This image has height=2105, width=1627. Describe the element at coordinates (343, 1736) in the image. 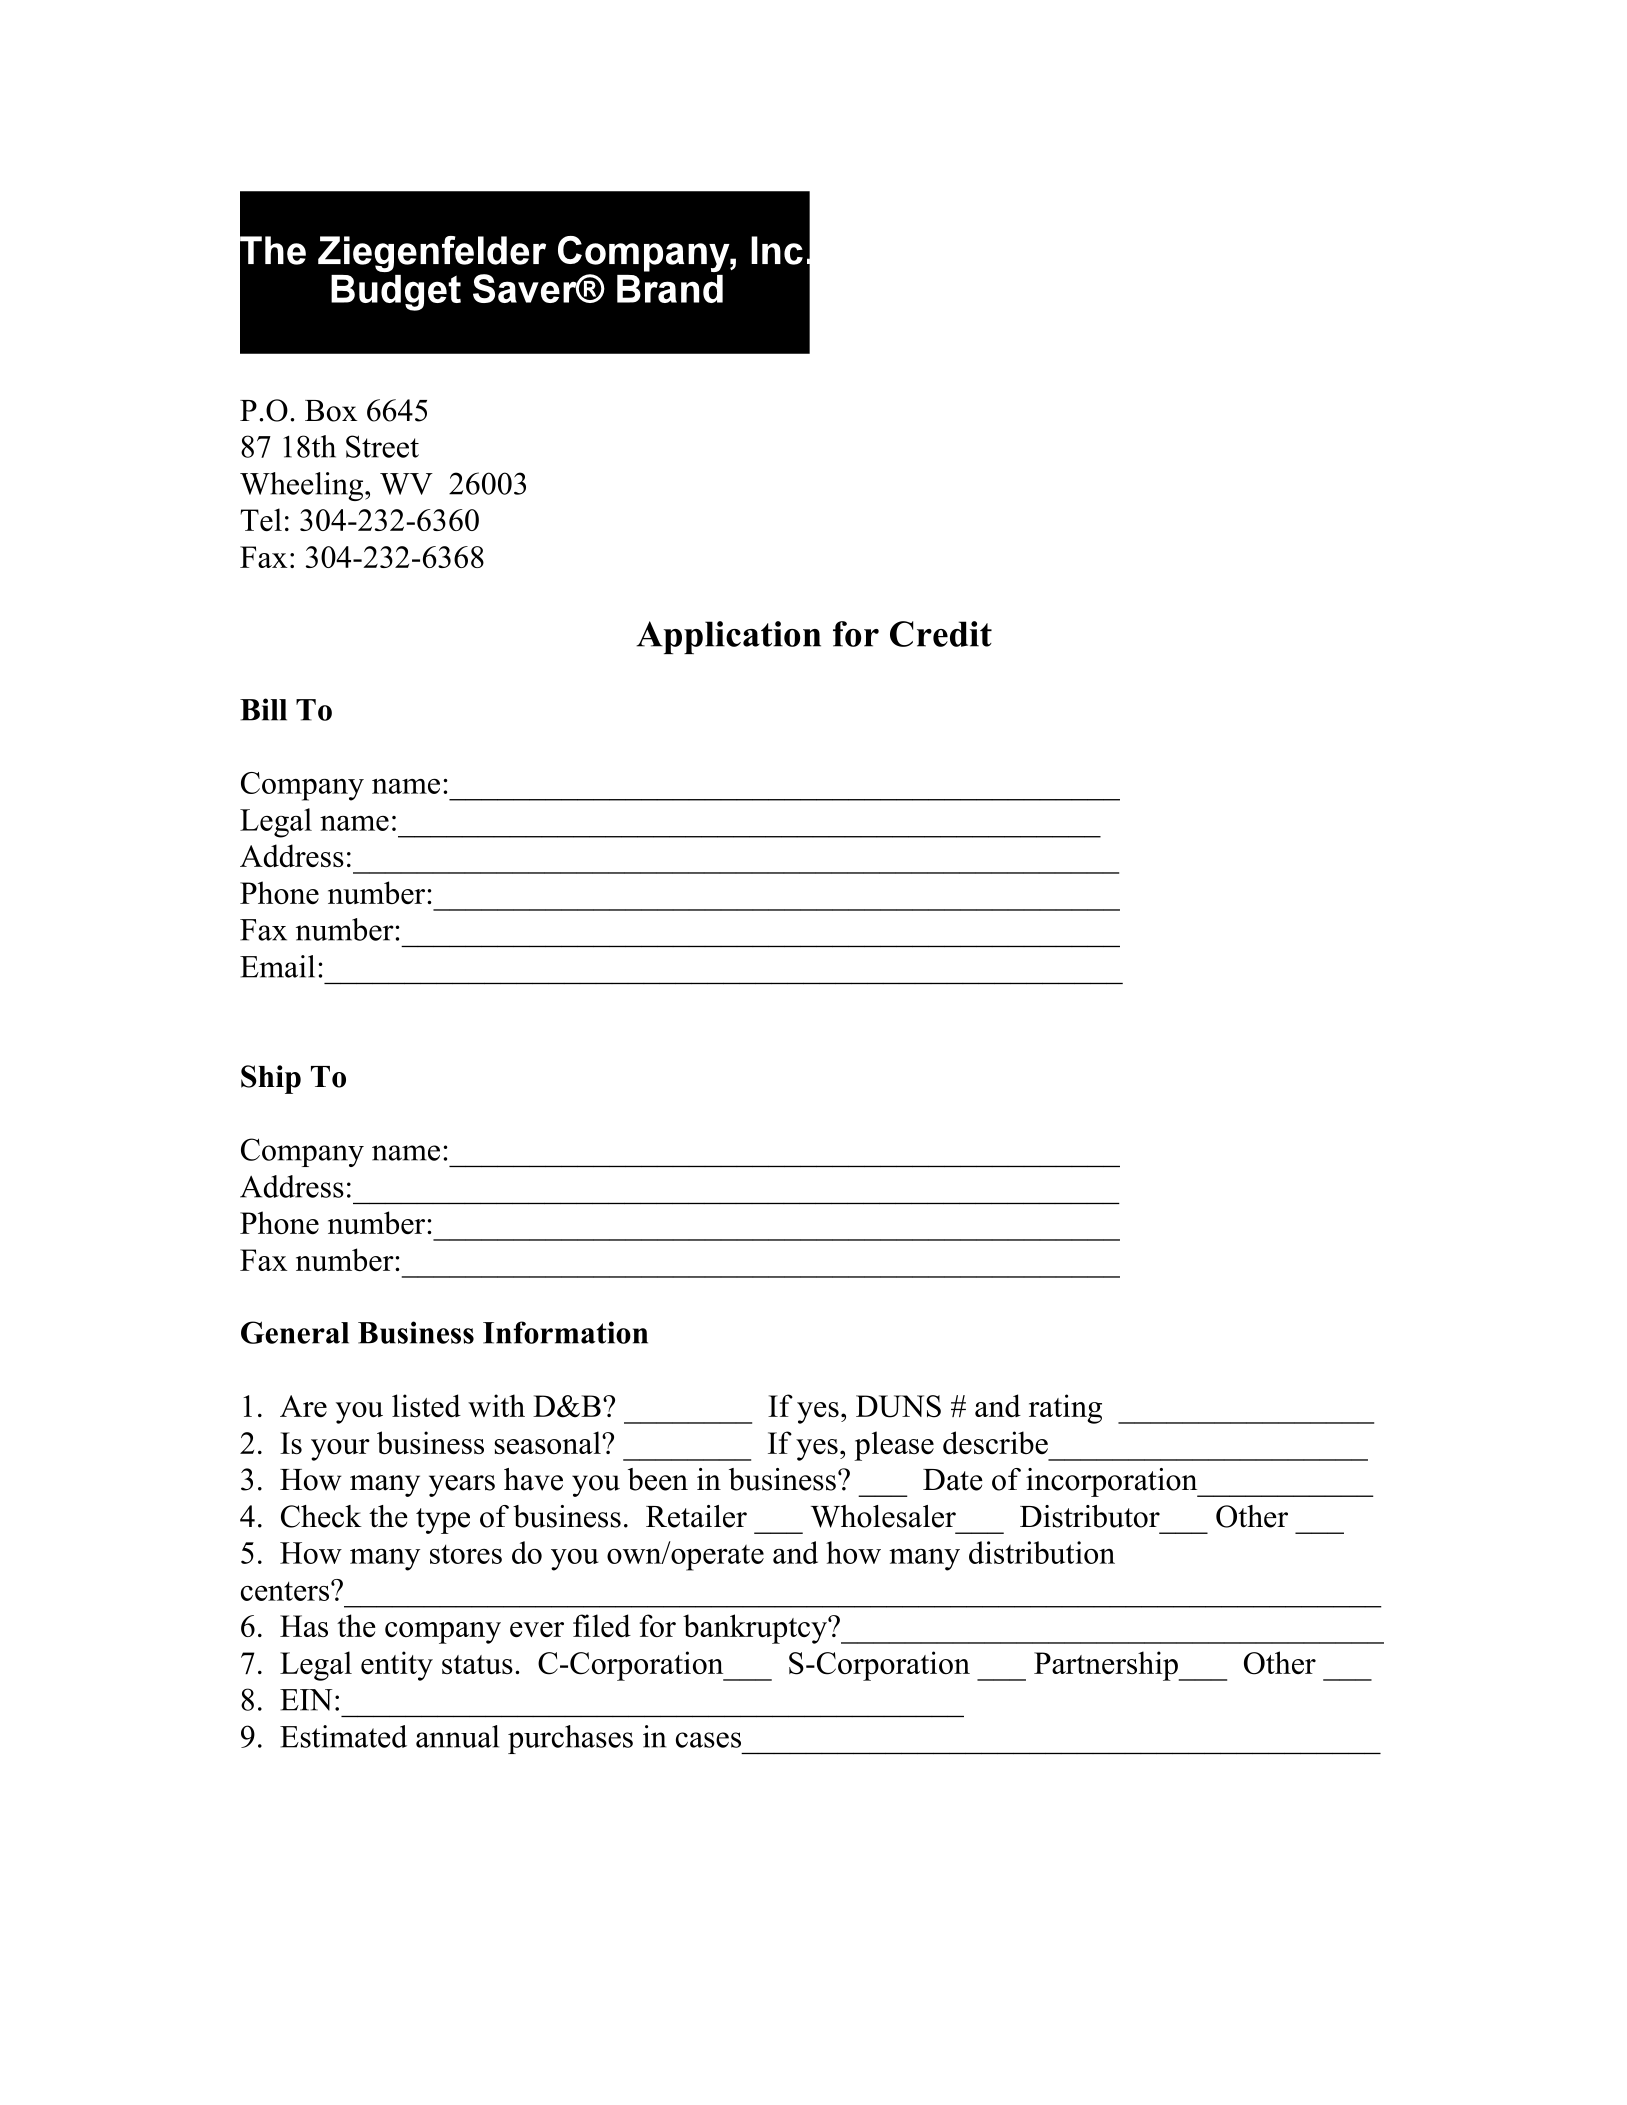

I see `Estimated` at that location.
